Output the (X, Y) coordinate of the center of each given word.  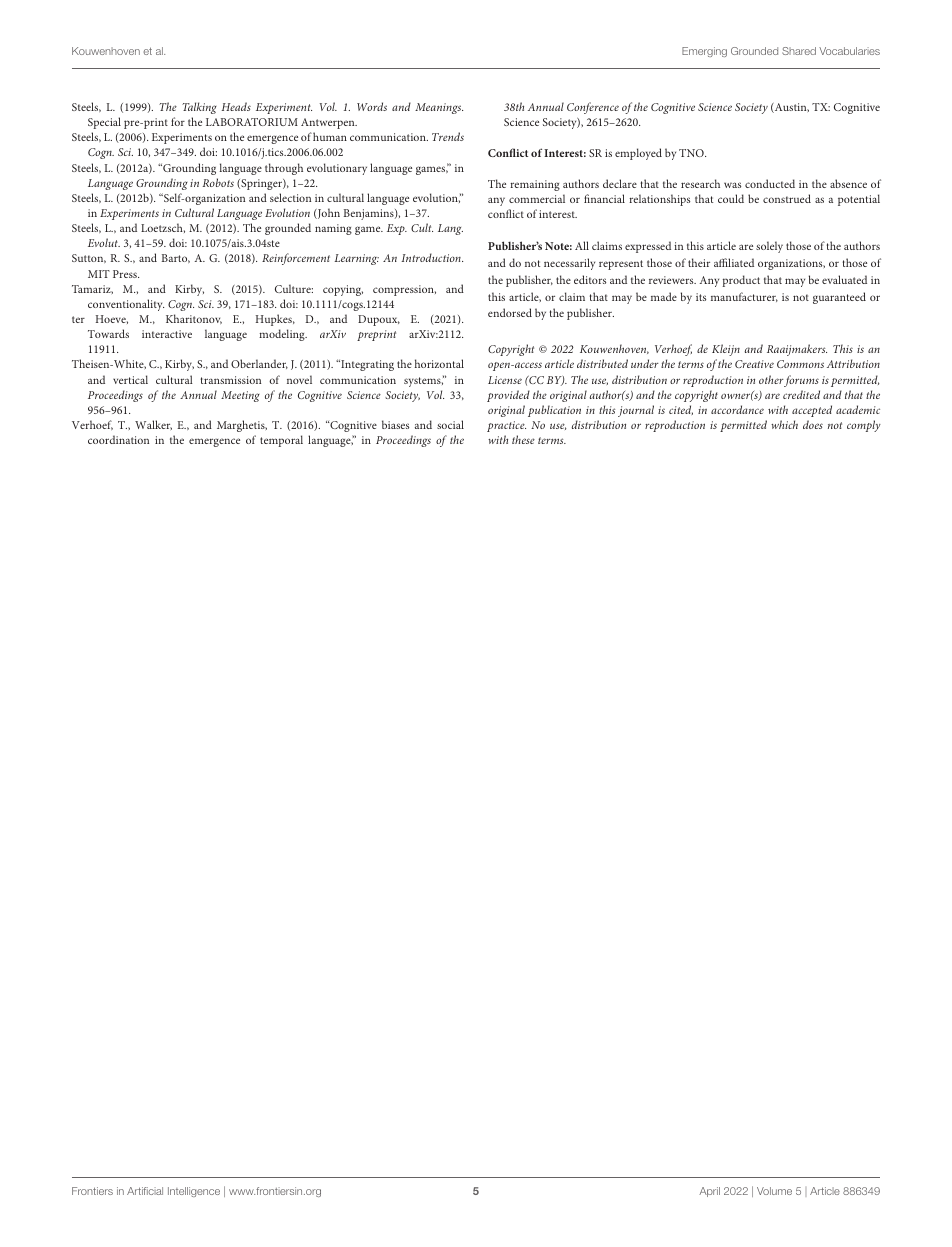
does (813, 424)
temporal (281, 441)
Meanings (439, 108)
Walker (153, 425)
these (523, 439)
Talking (199, 108)
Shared (799, 51)
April (709, 1192)
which (784, 424)
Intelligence (194, 1192)
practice (506, 426)
